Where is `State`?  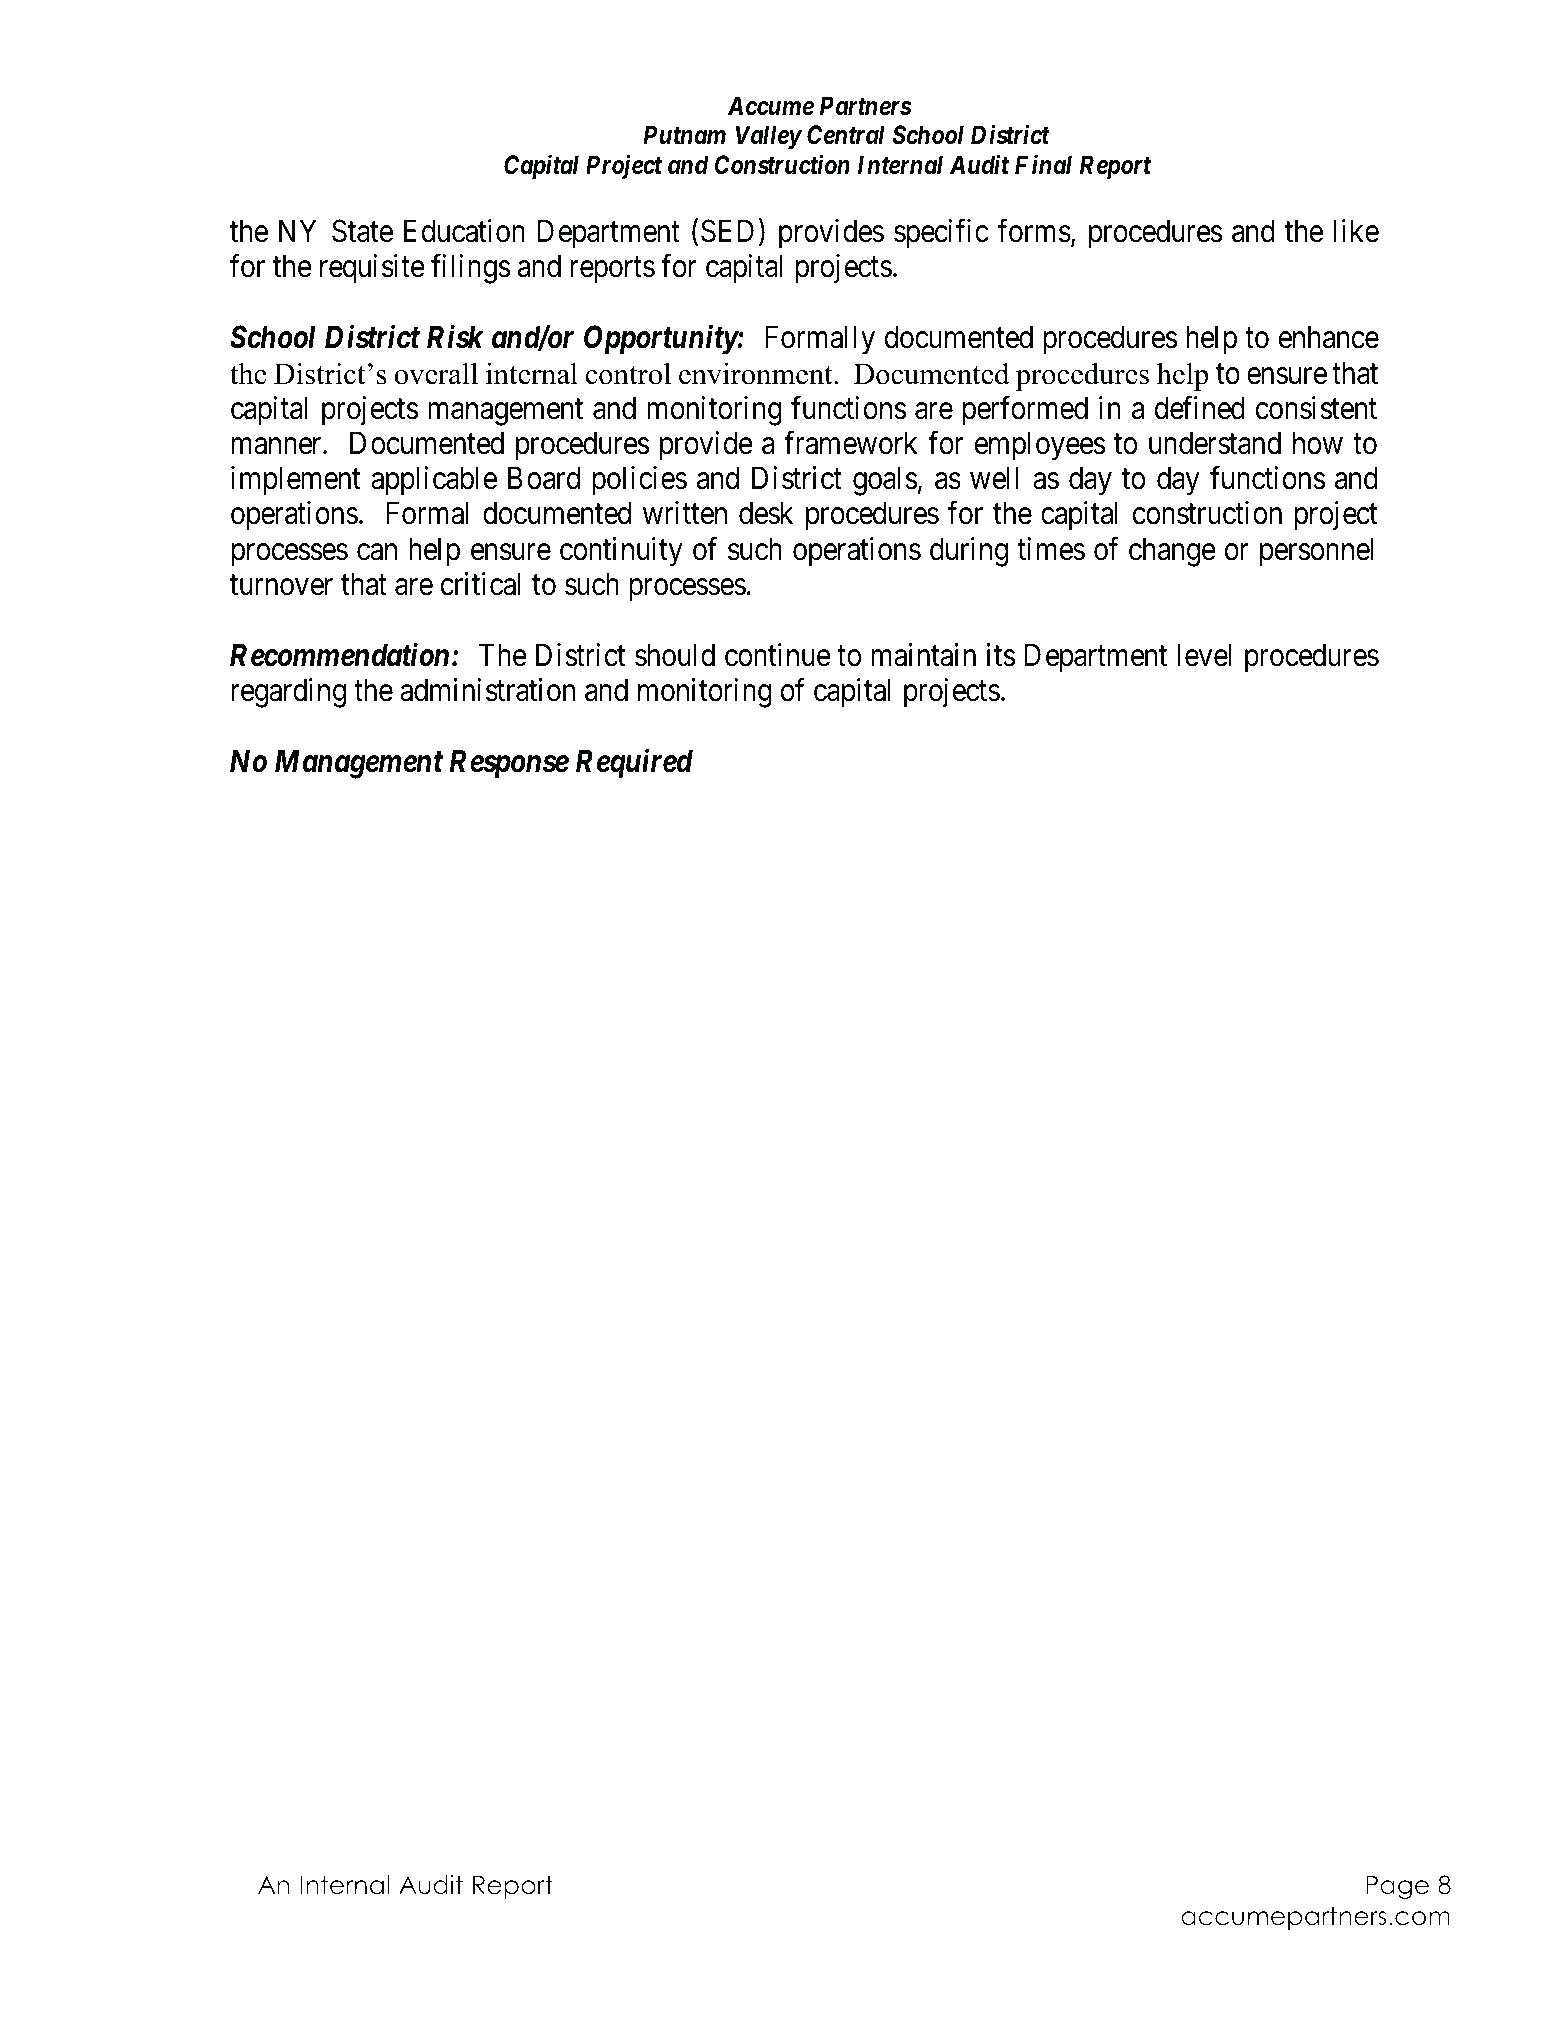
State is located at coordinates (362, 231).
